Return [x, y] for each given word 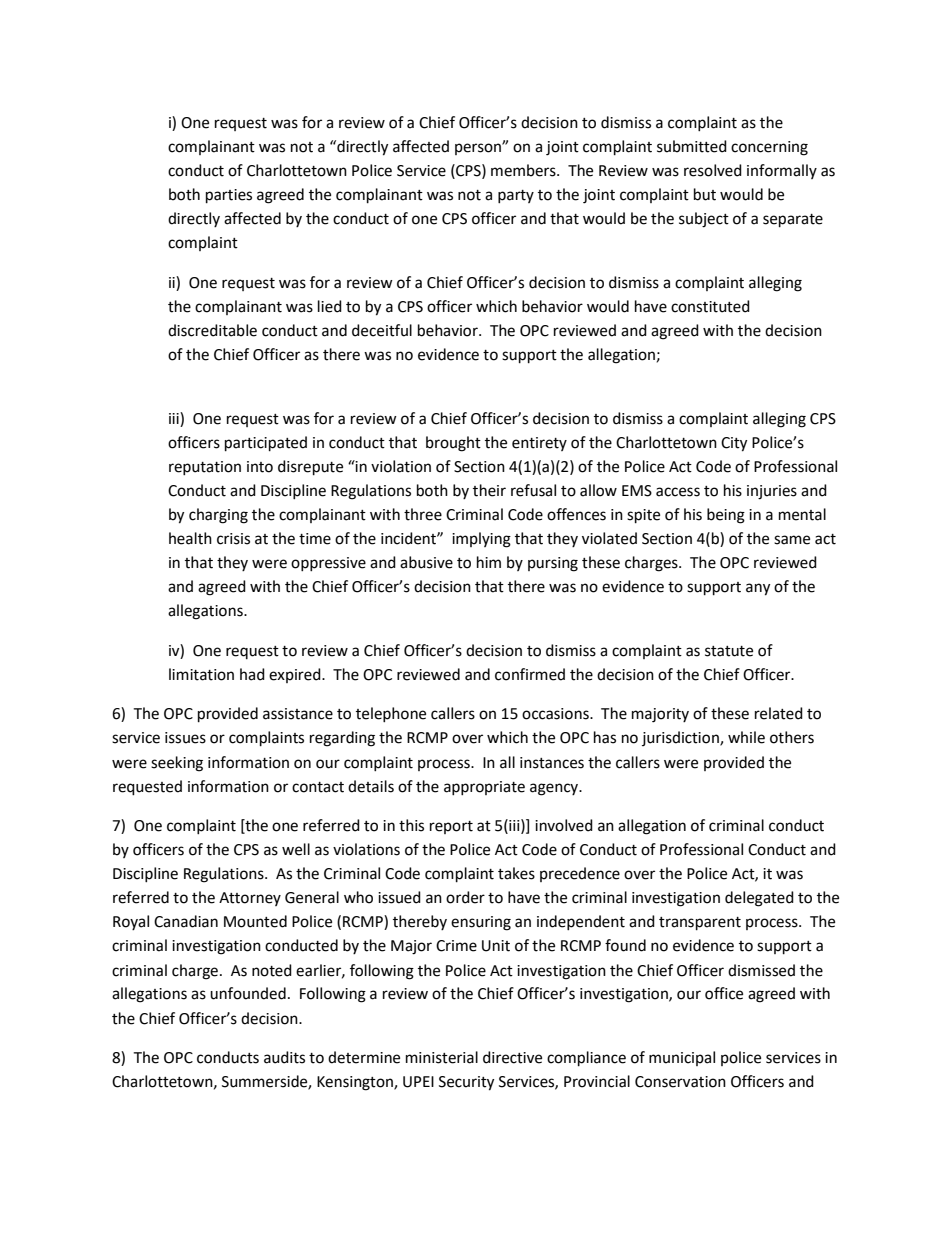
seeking [177, 764]
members [524, 170]
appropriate [484, 788]
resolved [713, 170]
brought [453, 444]
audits [284, 1057]
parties [229, 196]
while [746, 737]
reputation [205, 468]
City [734, 444]
